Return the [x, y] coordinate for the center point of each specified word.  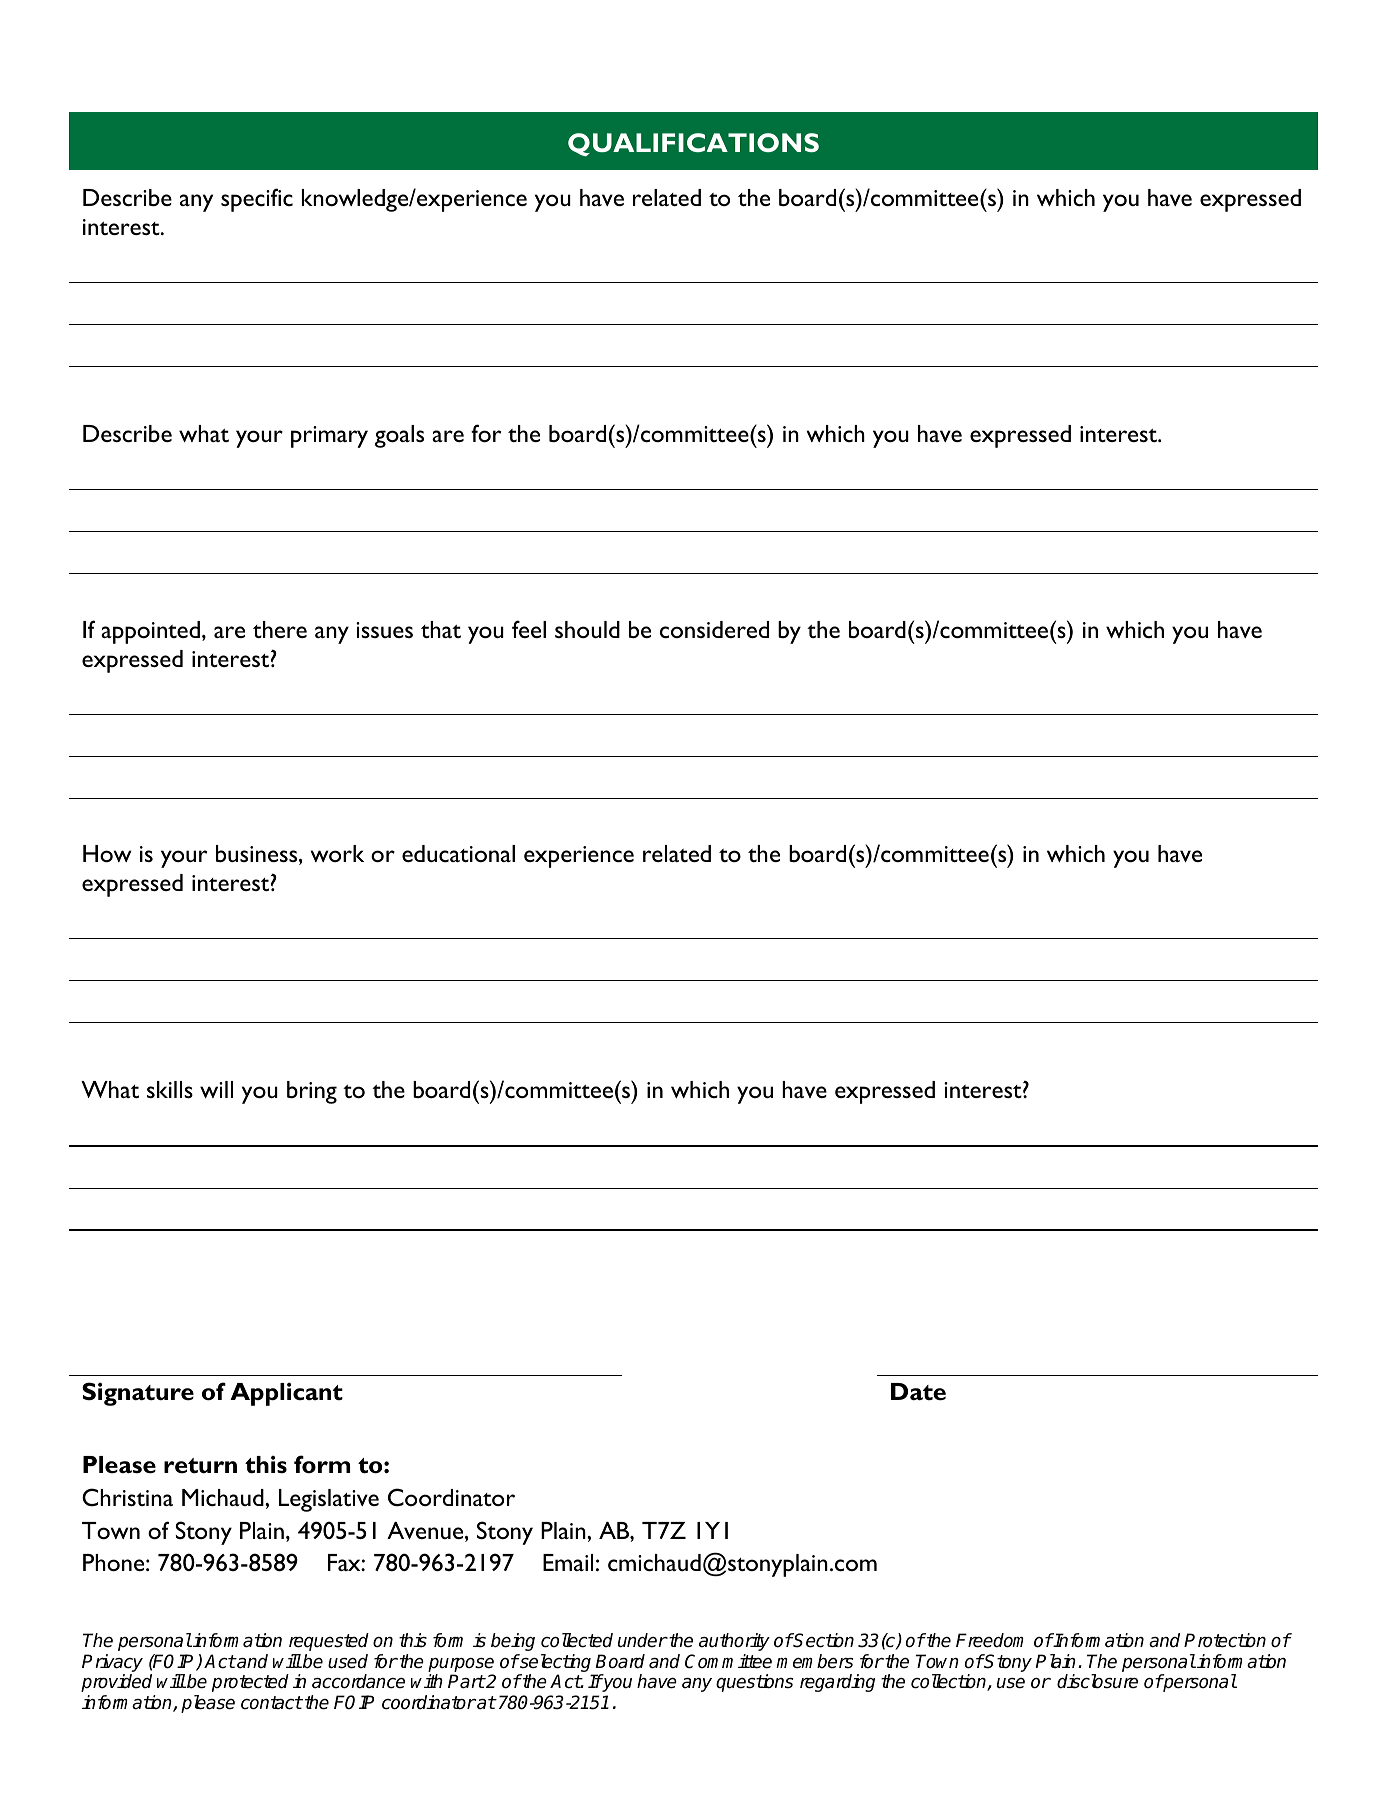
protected [250, 1683]
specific [257, 200]
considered [714, 629]
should [587, 629]
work [337, 853]
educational [458, 853]
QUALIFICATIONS [693, 144]
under [642, 1640]
